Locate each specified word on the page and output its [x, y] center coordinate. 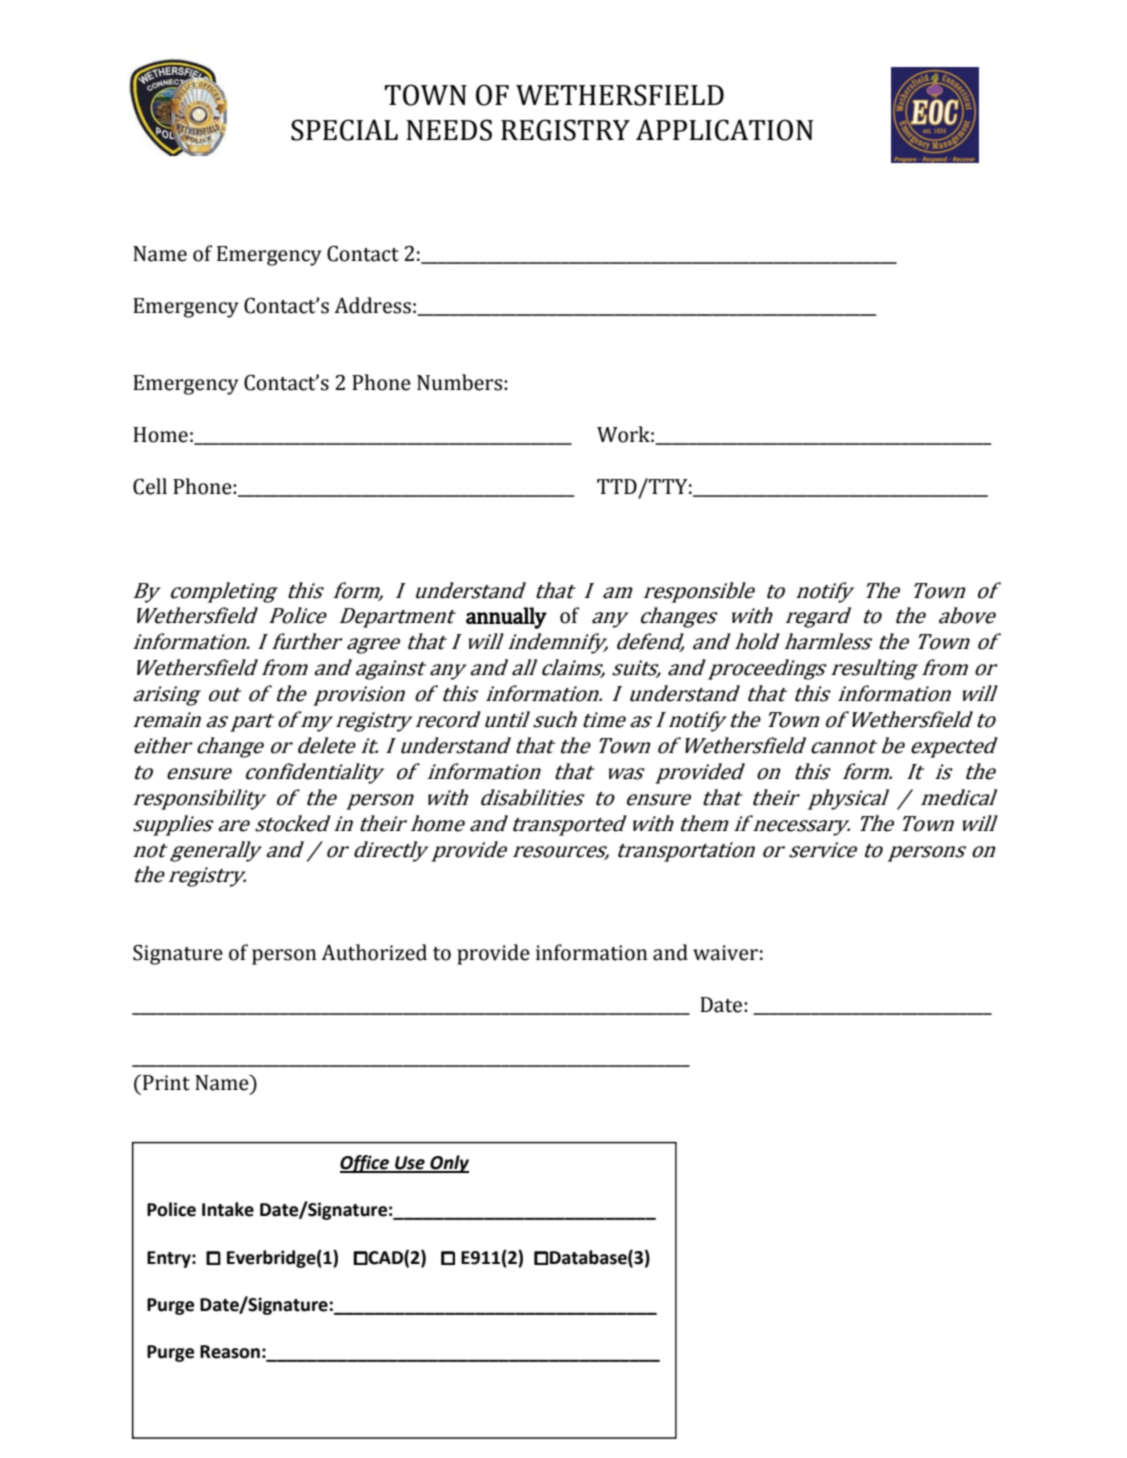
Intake [228, 1209]
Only [448, 1164]
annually [506, 618]
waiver [725, 953]
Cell [150, 486]
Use [410, 1164]
